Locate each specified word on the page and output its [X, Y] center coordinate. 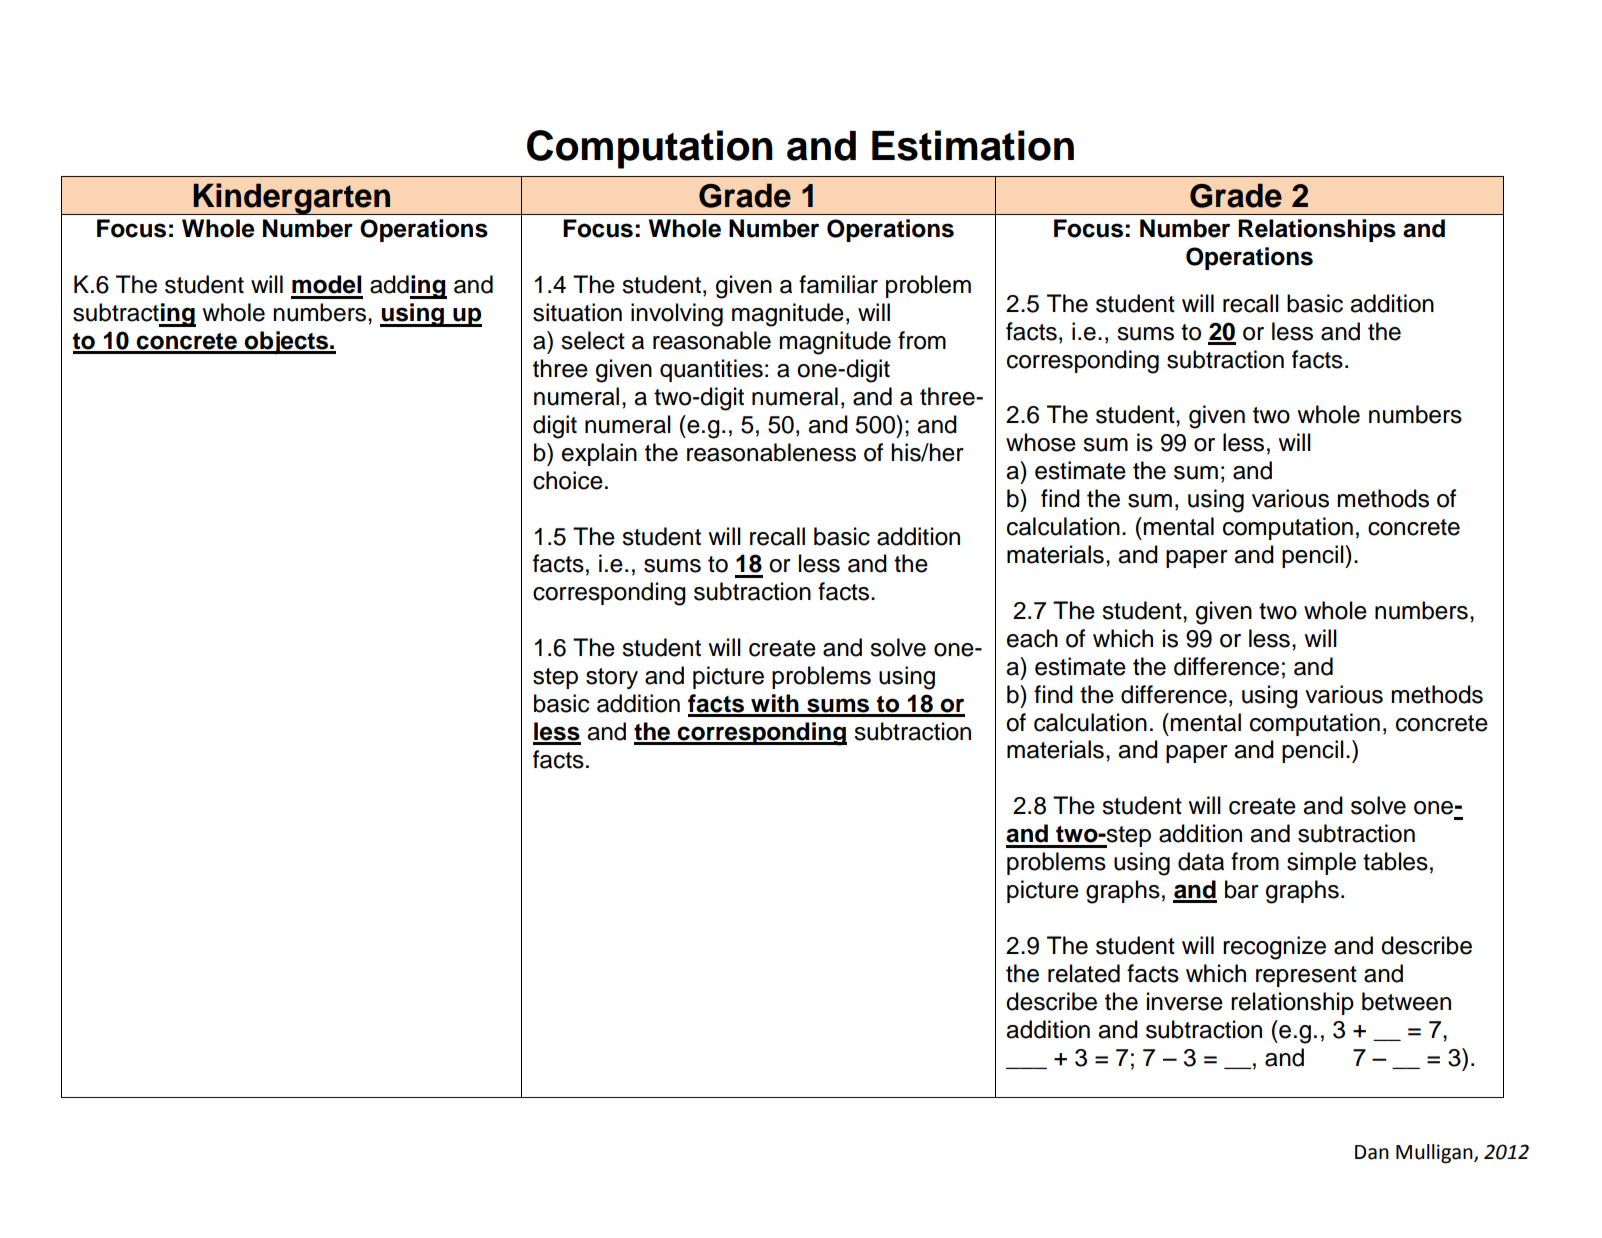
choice [568, 480]
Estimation [973, 145]
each [1032, 638]
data [1201, 861]
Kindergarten [292, 199]
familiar [838, 284]
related [1084, 973]
